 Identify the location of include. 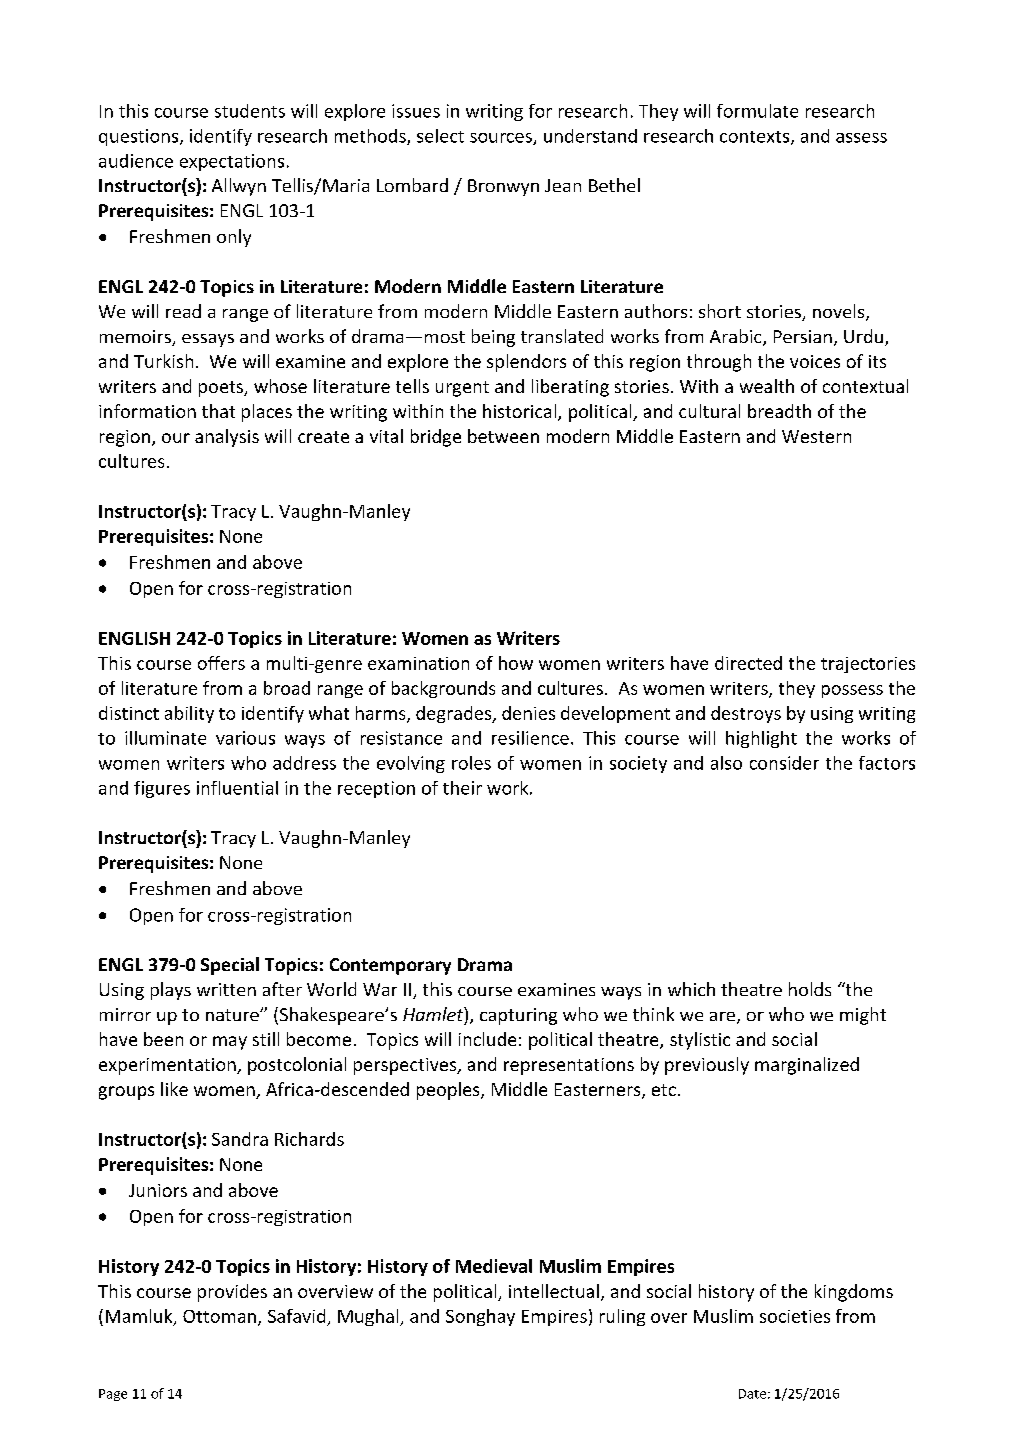
(487, 1039).
